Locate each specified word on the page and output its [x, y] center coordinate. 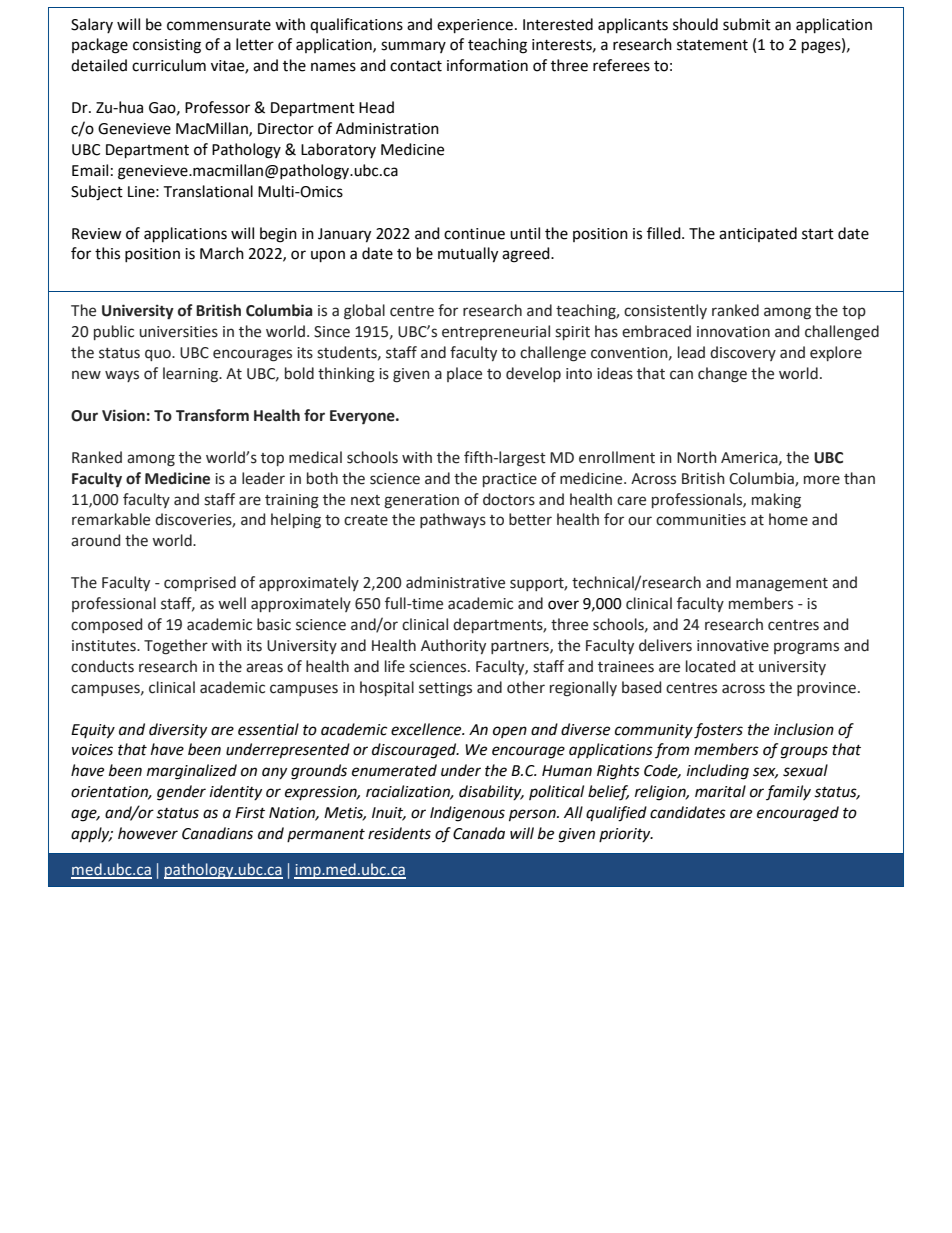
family [788, 792]
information [487, 65]
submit [747, 24]
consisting [167, 46]
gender [181, 793]
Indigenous [467, 814]
